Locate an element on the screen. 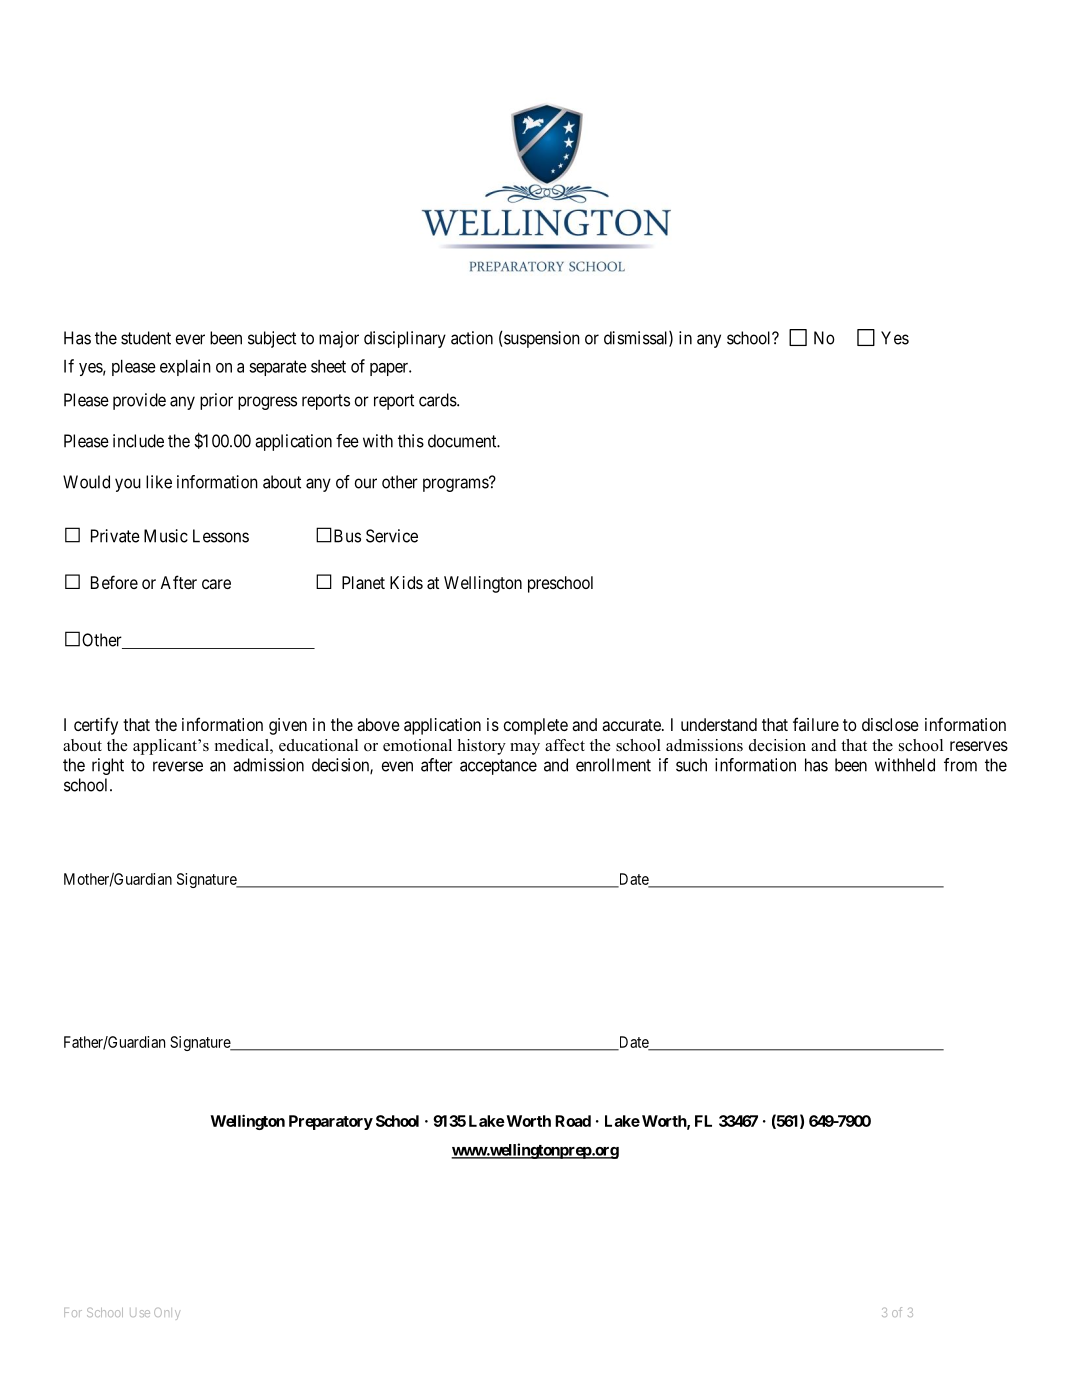  Preparatory is located at coordinates (331, 1122).
